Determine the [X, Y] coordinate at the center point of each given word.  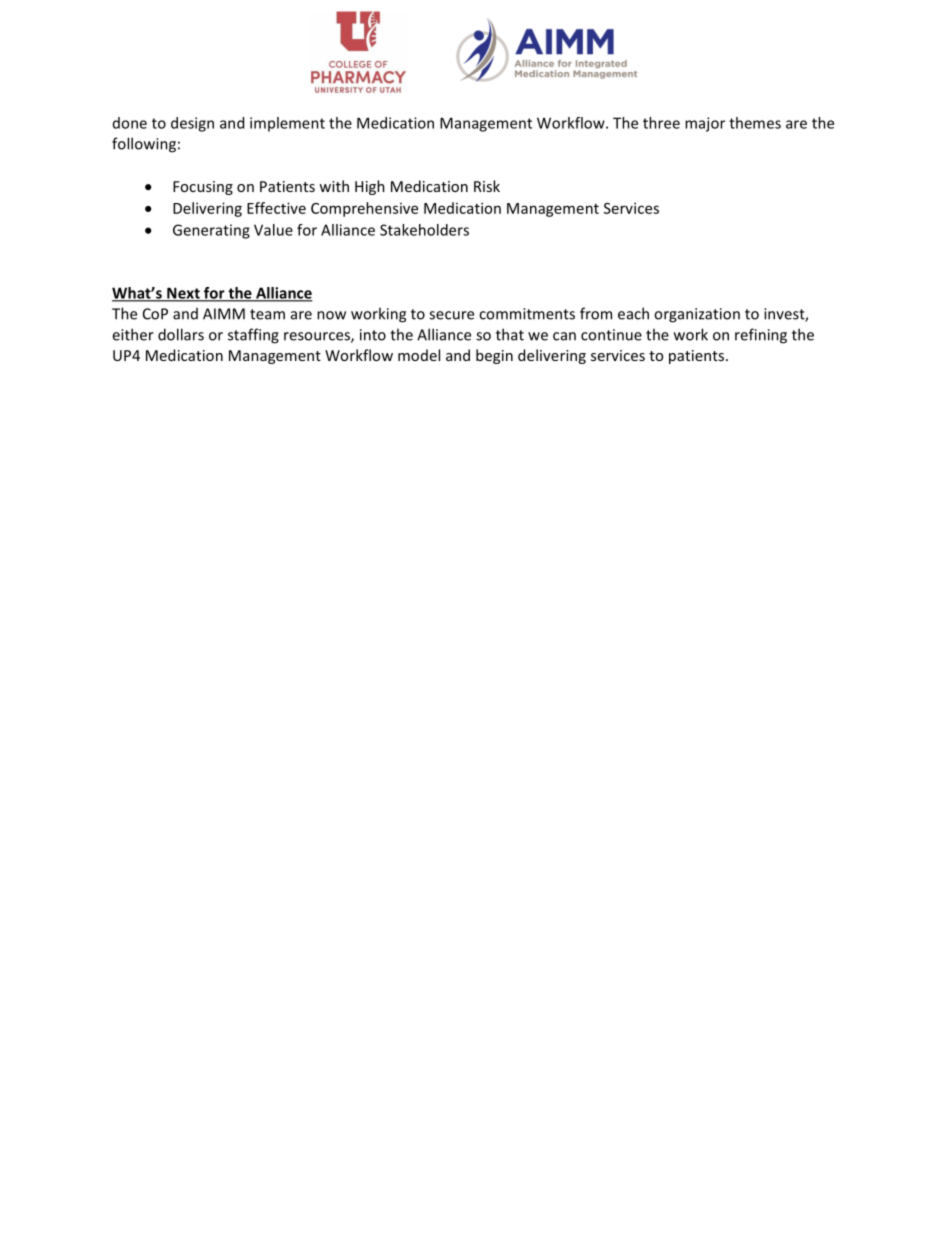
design [192, 124]
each [633, 313]
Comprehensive [364, 209]
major [705, 124]
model [419, 355]
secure [451, 315]
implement [287, 124]
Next [183, 294]
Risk [487, 186]
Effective [276, 208]
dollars [181, 334]
